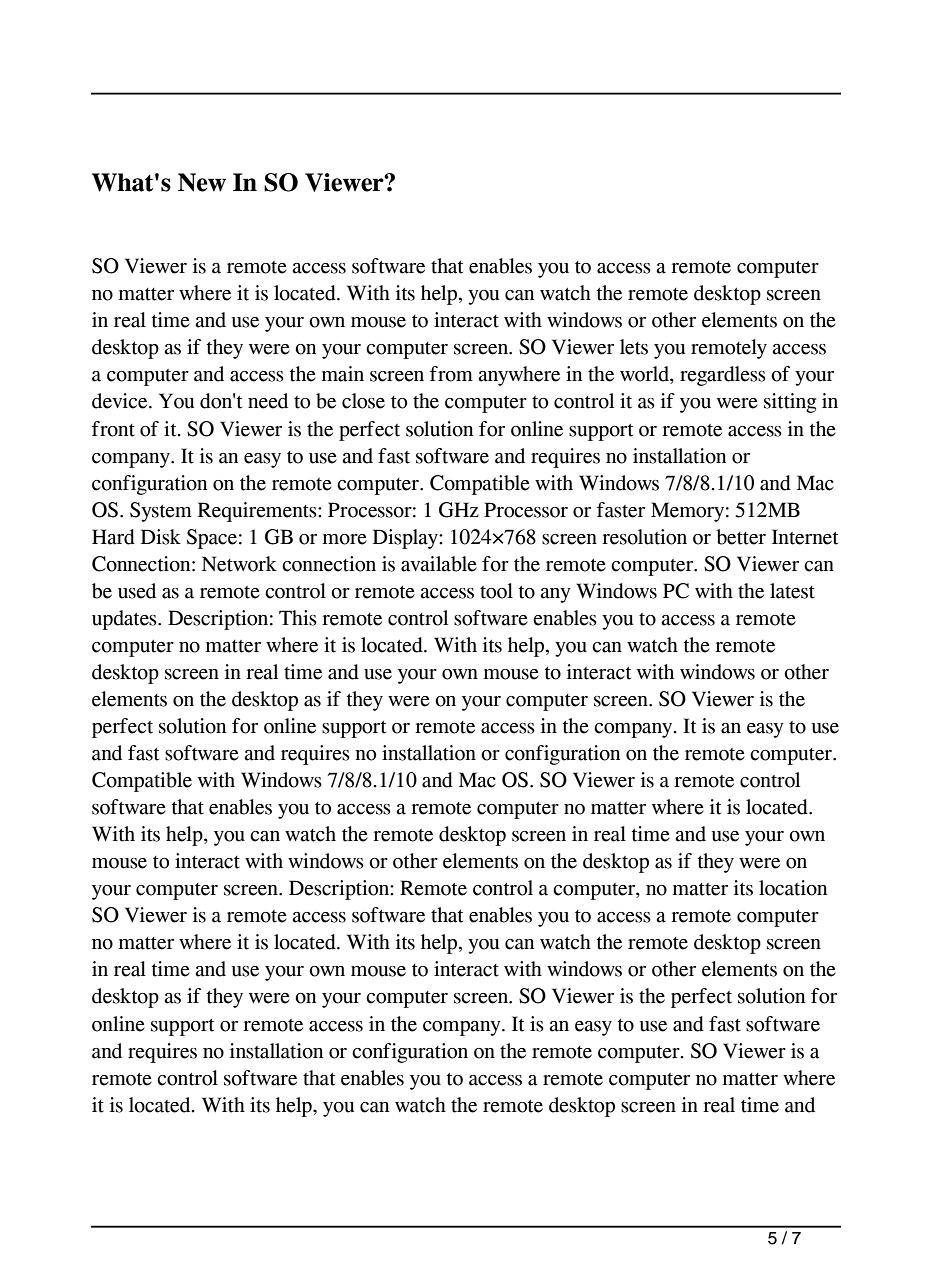  What do you see at coordinates (792, 591) in the screenshot?
I see `latest` at bounding box center [792, 591].
